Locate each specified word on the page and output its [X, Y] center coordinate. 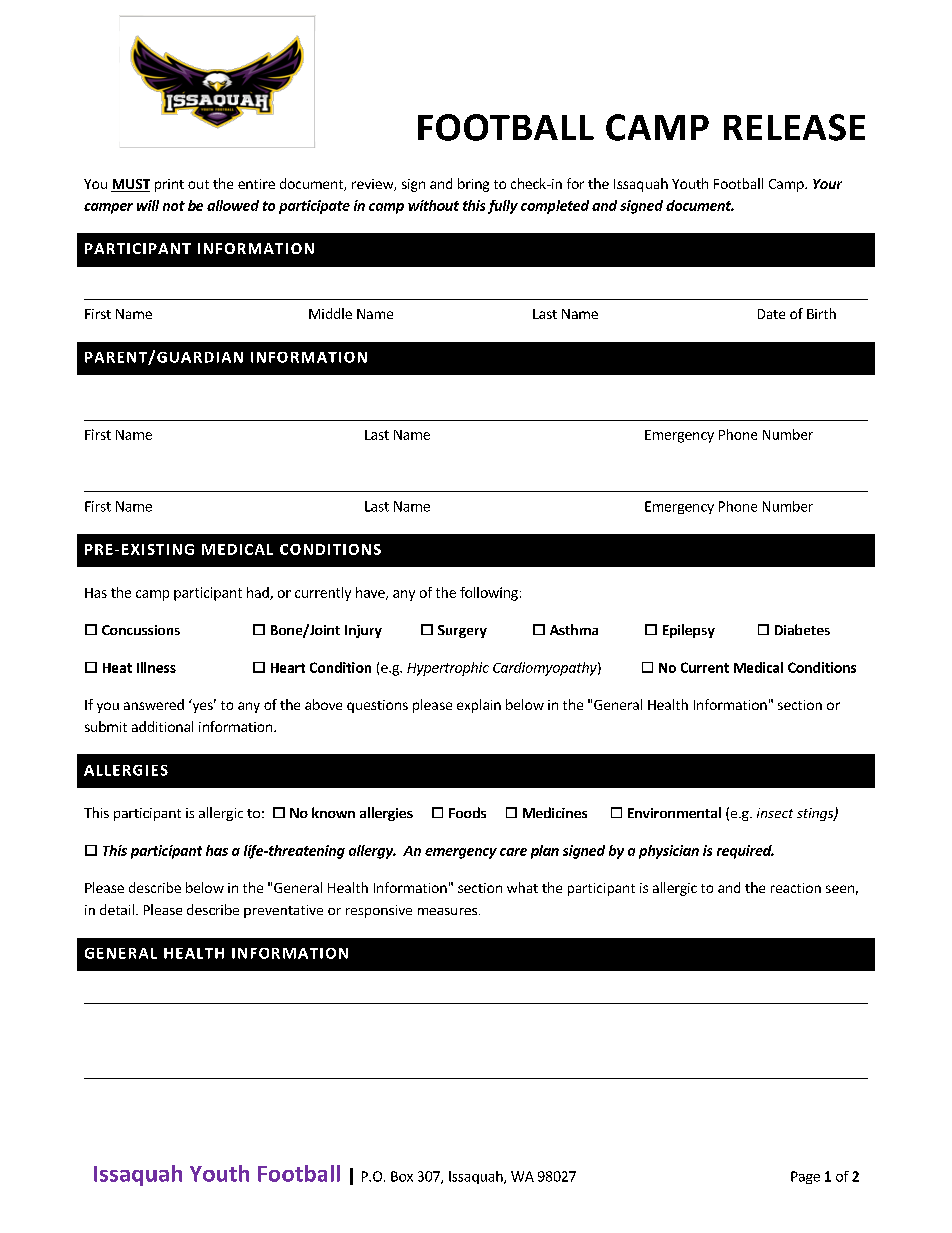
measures [447, 911]
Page [805, 1177]
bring [473, 185]
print [169, 185]
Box [402, 1176]
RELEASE [794, 127]
